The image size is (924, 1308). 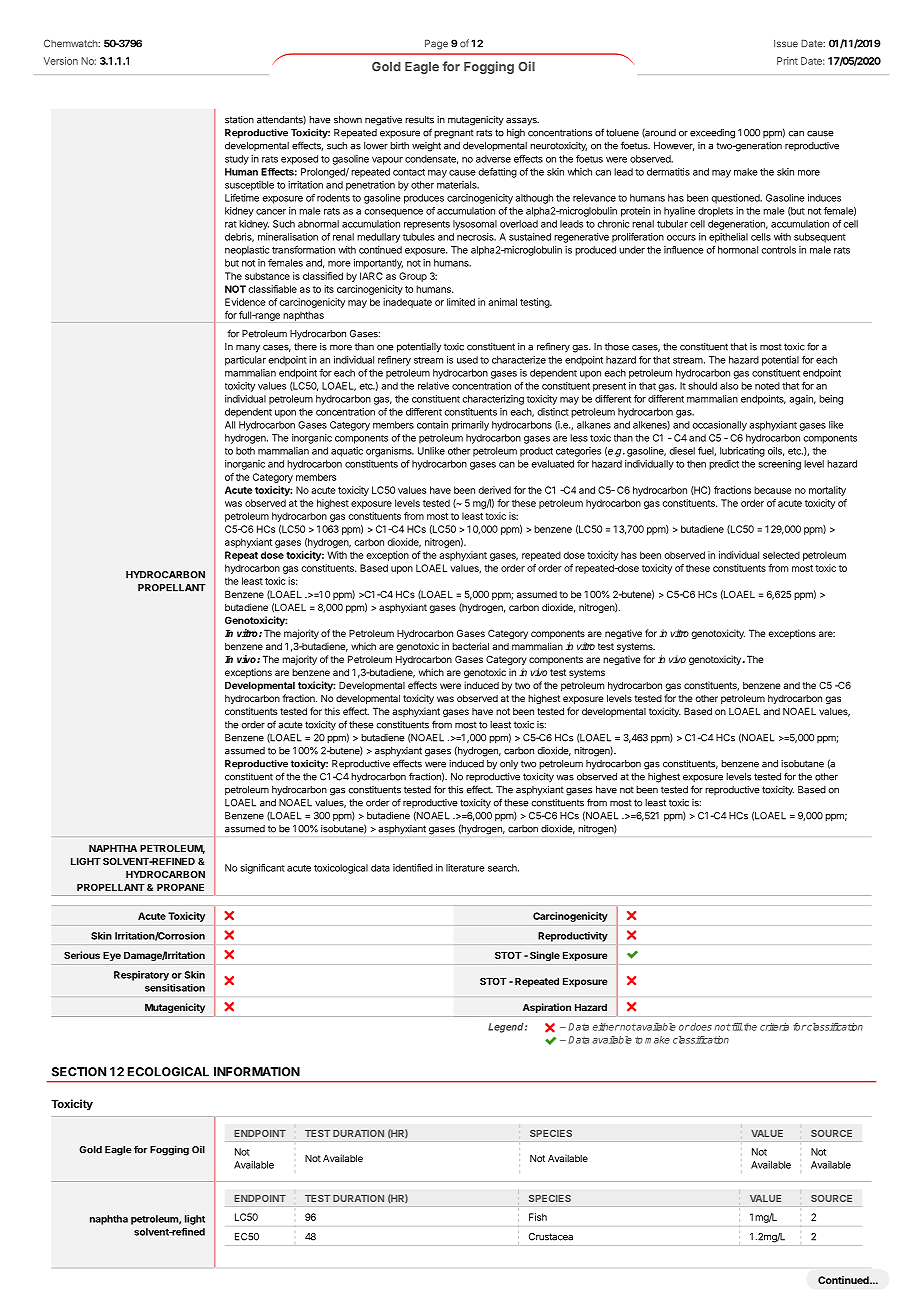 I want to click on Page, so click(x=436, y=44).
